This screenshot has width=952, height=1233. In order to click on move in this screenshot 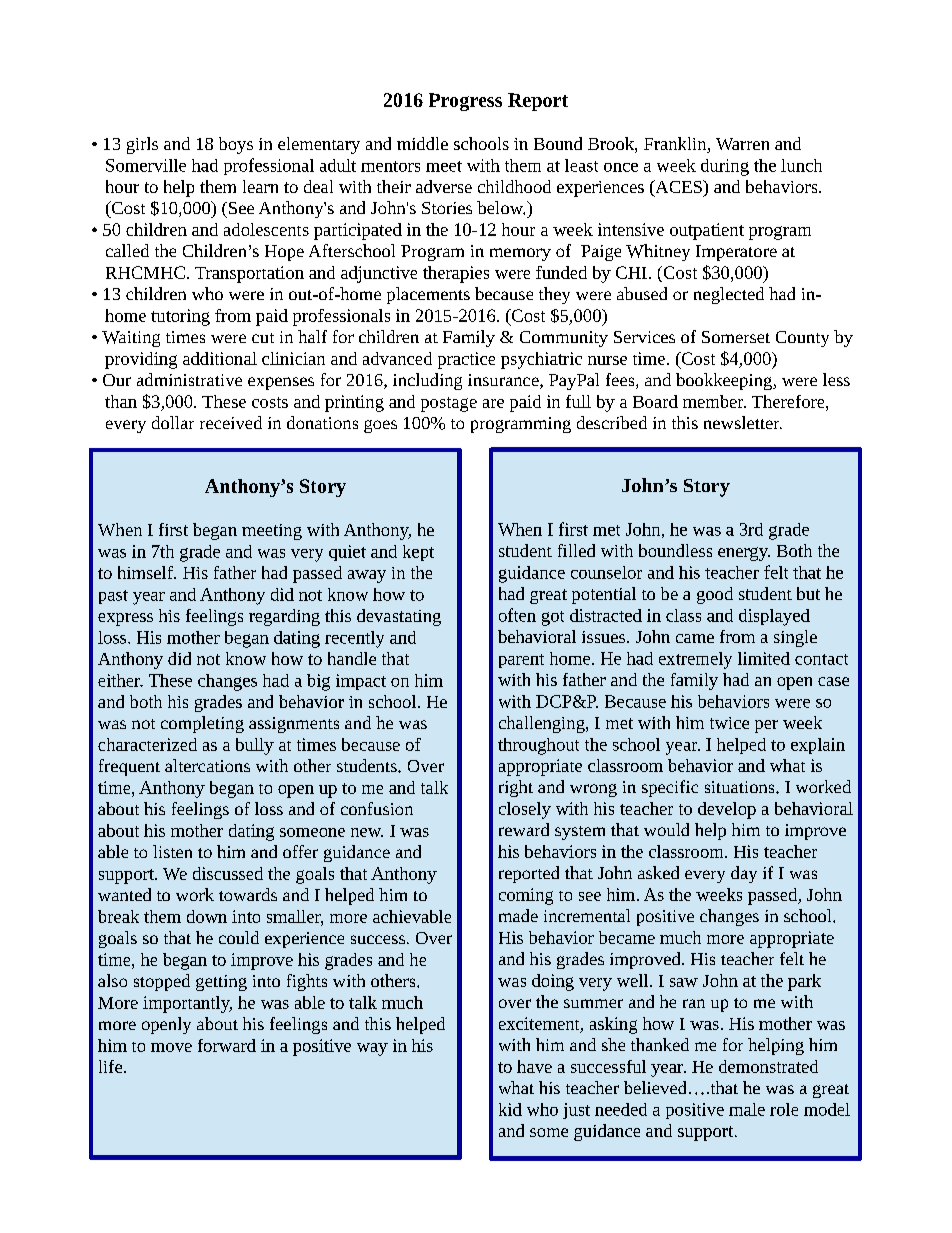, I will do `click(171, 1047)`.
